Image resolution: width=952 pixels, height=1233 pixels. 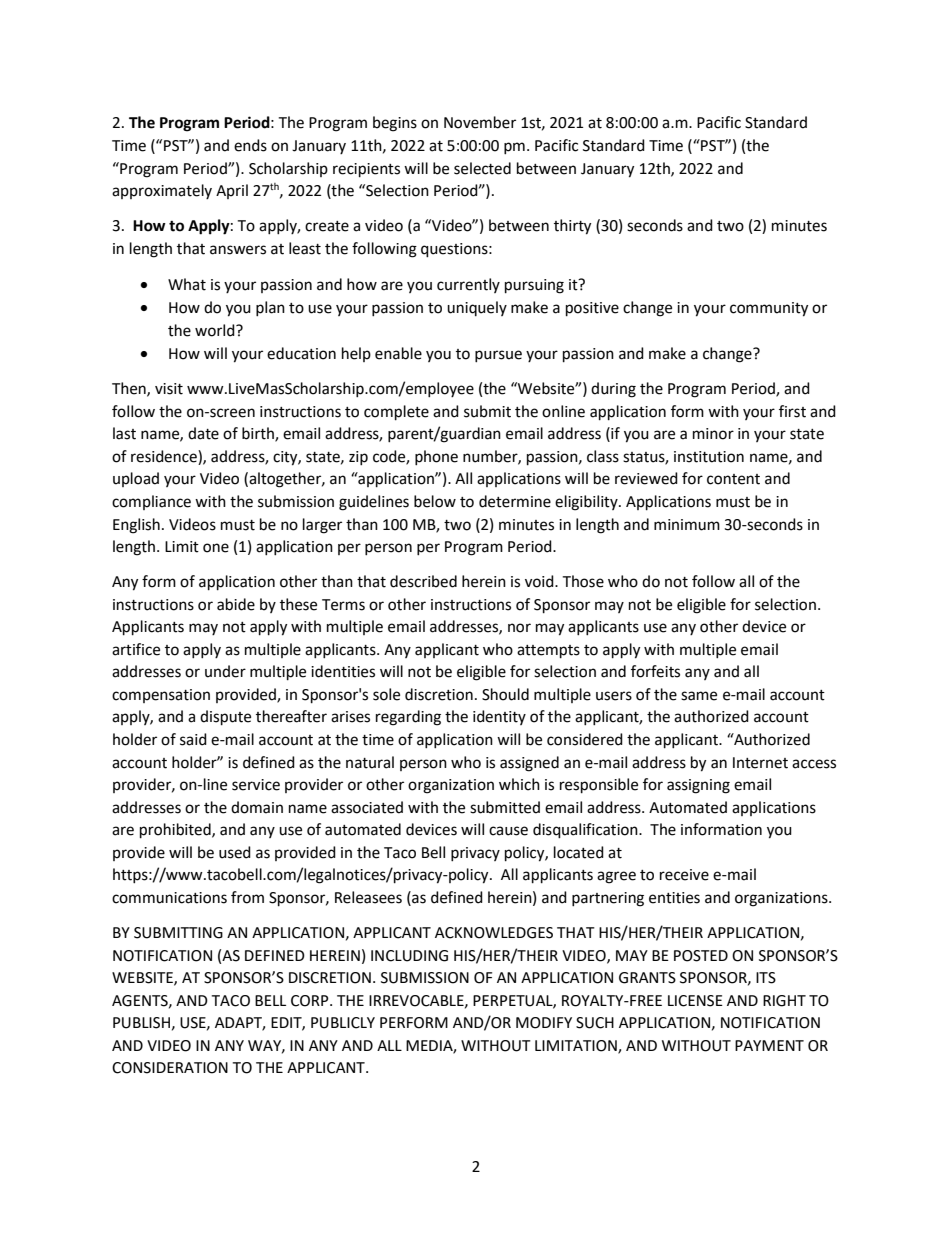 What do you see at coordinates (505, 694) in the screenshot?
I see `Should` at bounding box center [505, 694].
